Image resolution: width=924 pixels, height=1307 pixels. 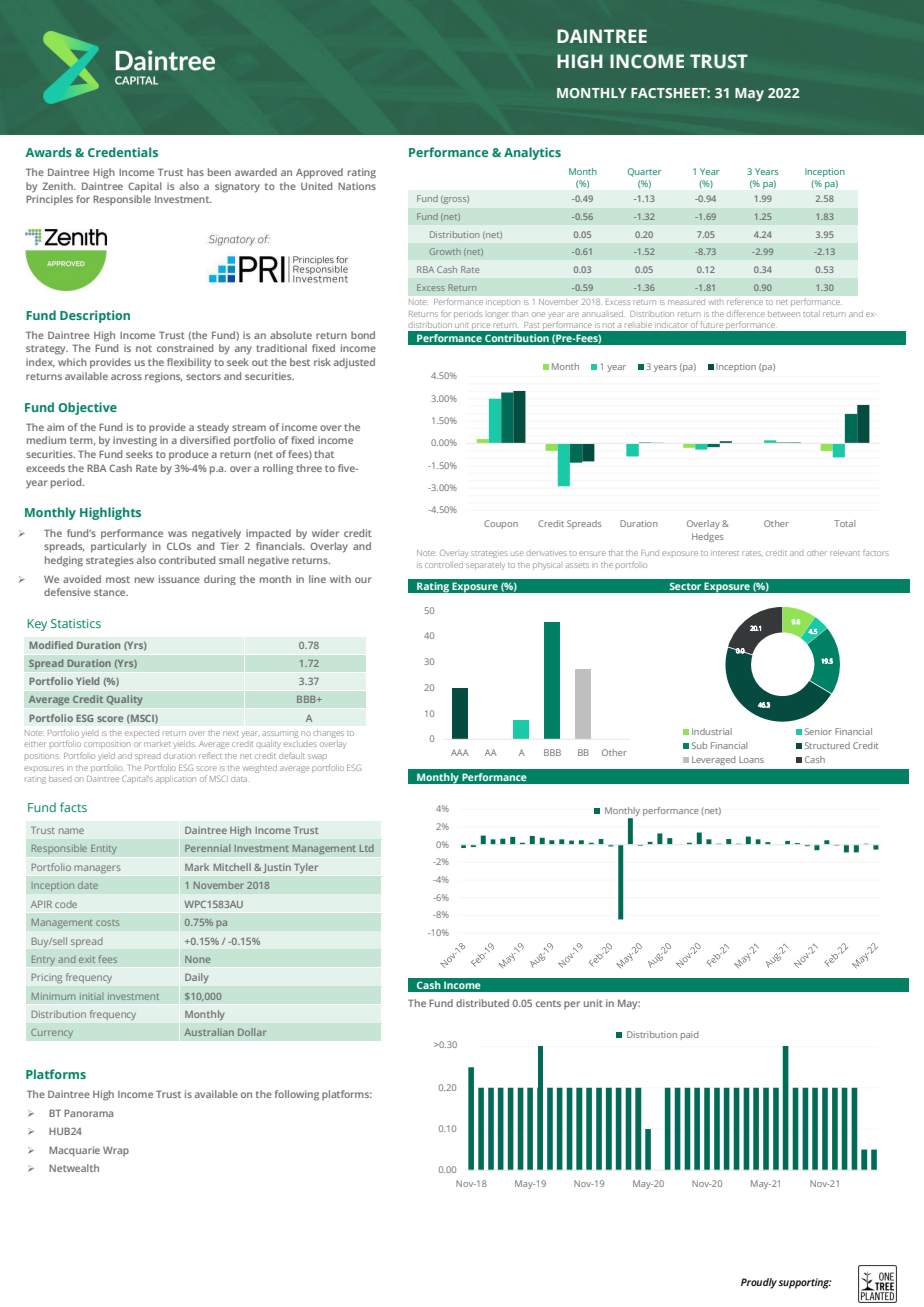 I want to click on Credentials, so click(x=123, y=152).
